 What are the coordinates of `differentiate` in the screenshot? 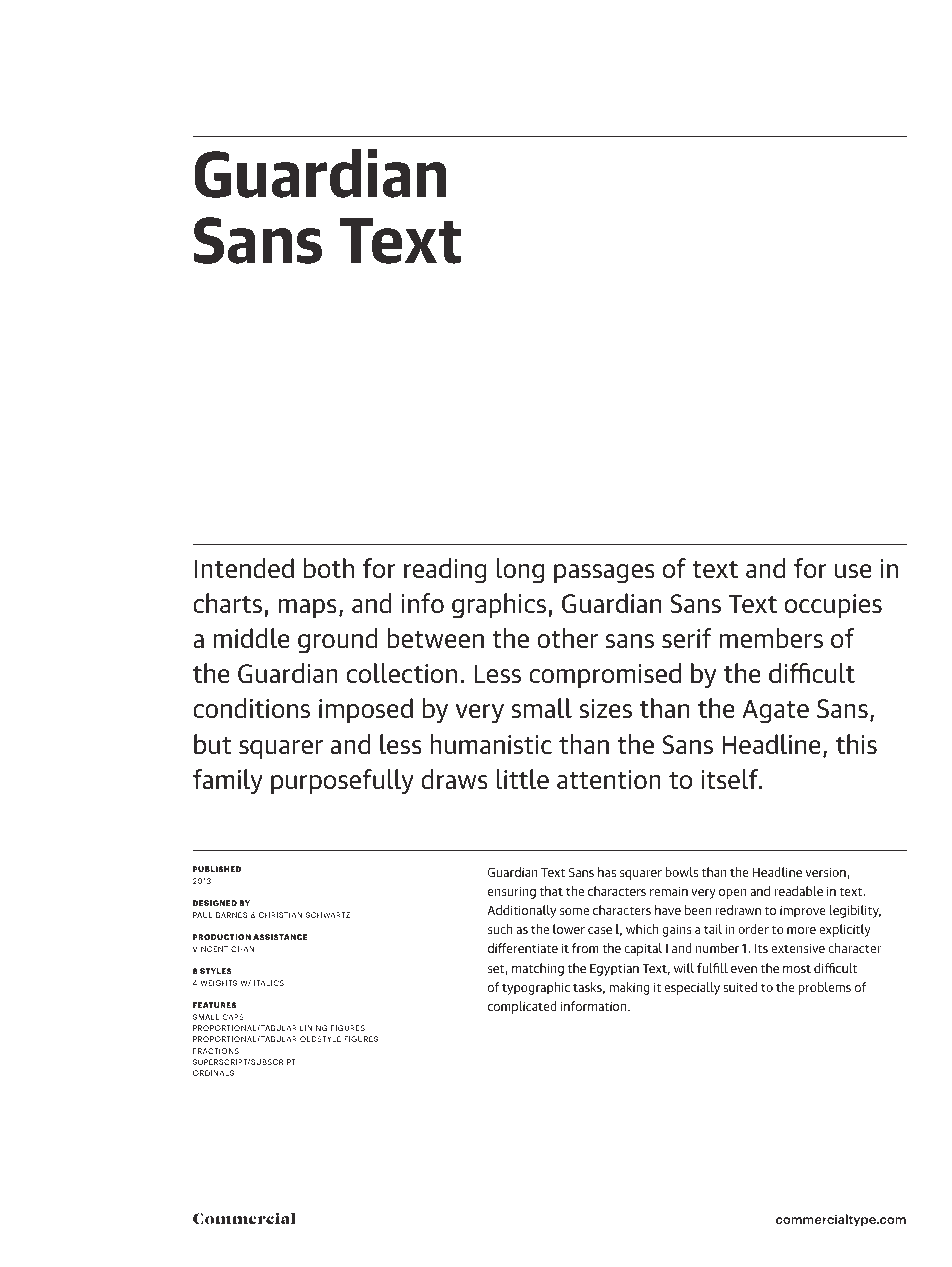 It's located at (523, 948).
